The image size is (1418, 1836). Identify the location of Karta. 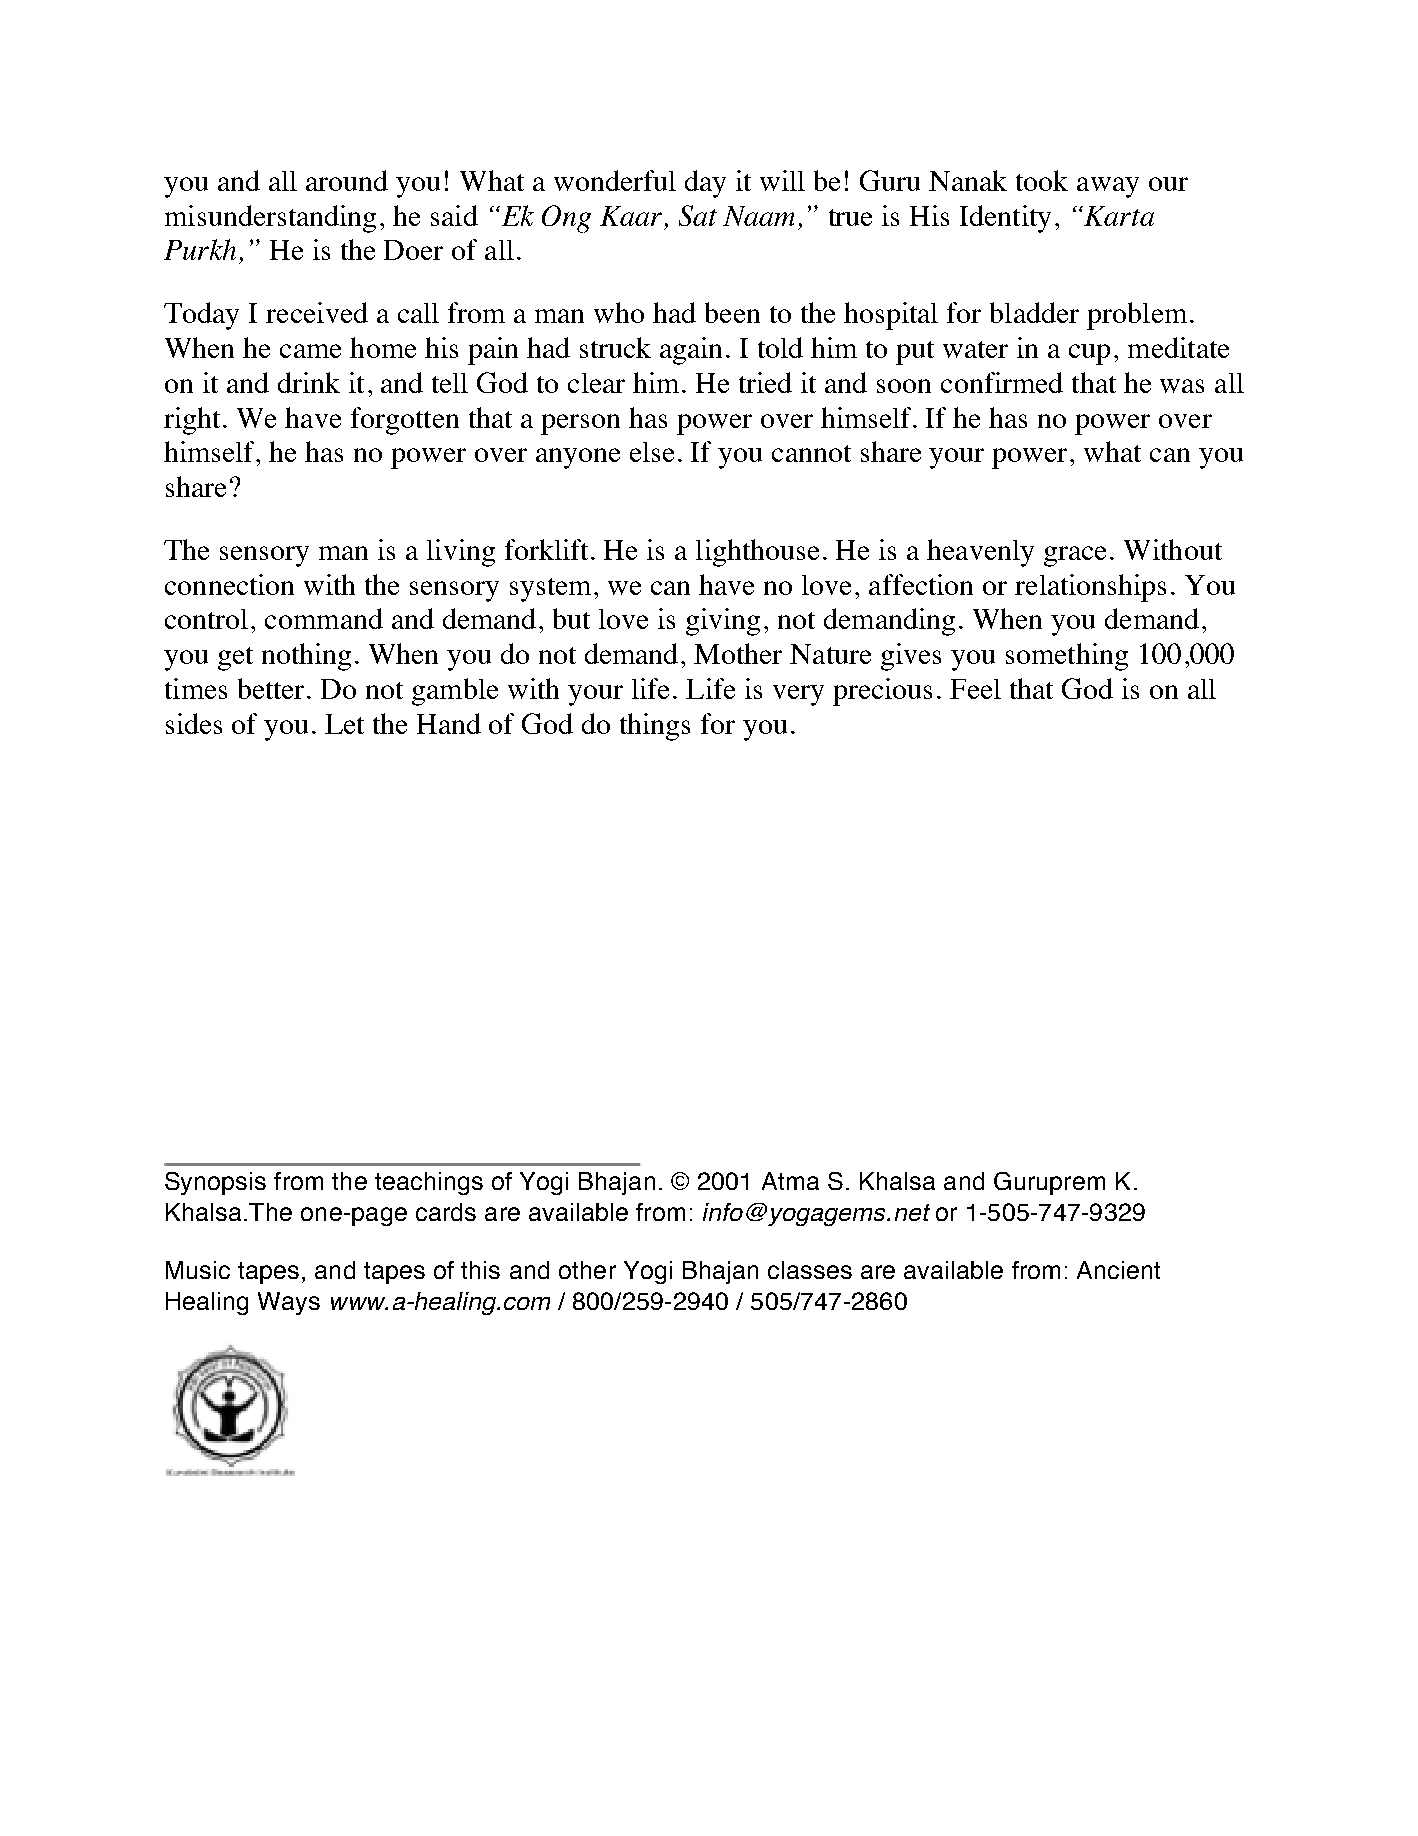
(1118, 216).
